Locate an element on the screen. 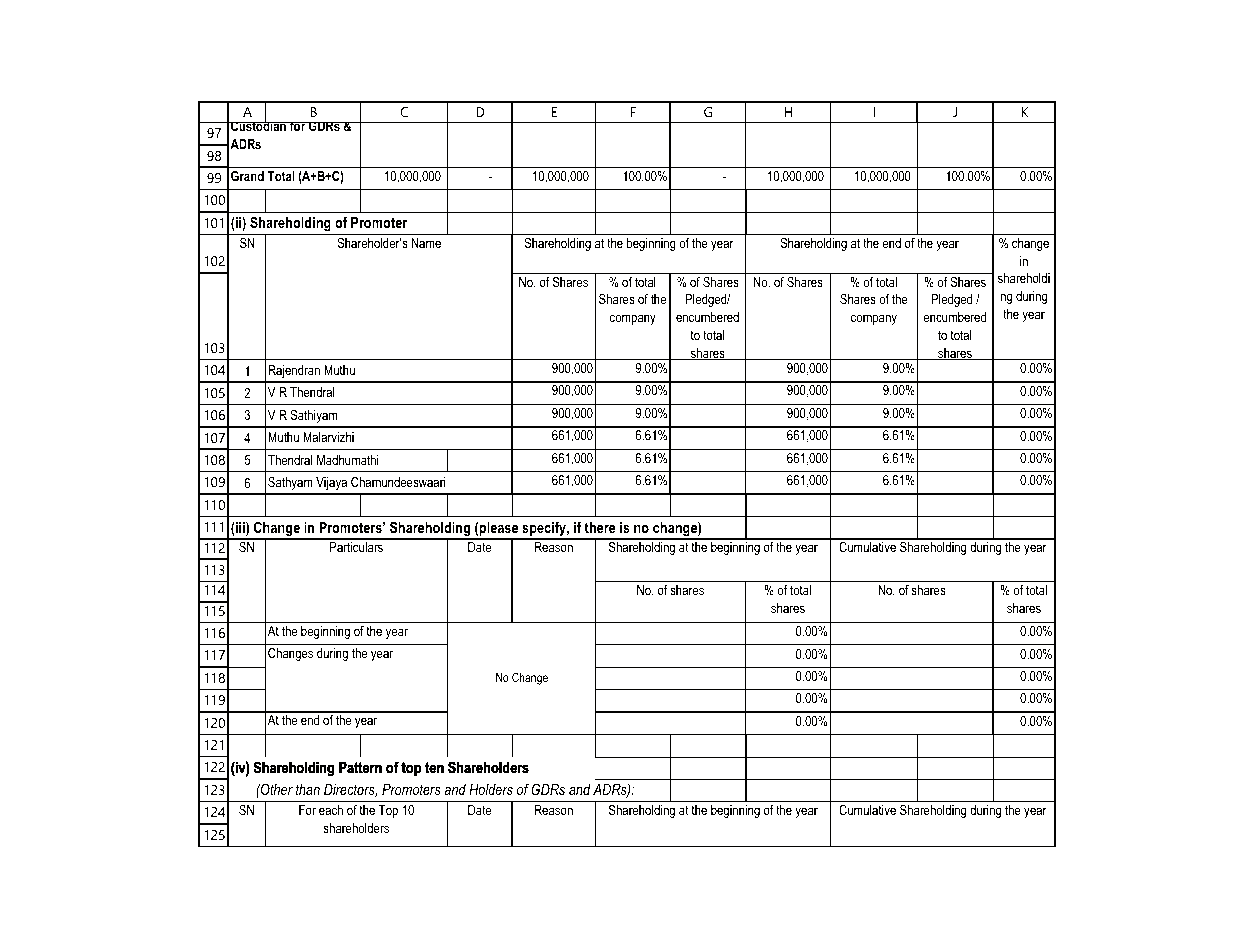 This screenshot has height=952, width=1233. ten is located at coordinates (434, 767).
